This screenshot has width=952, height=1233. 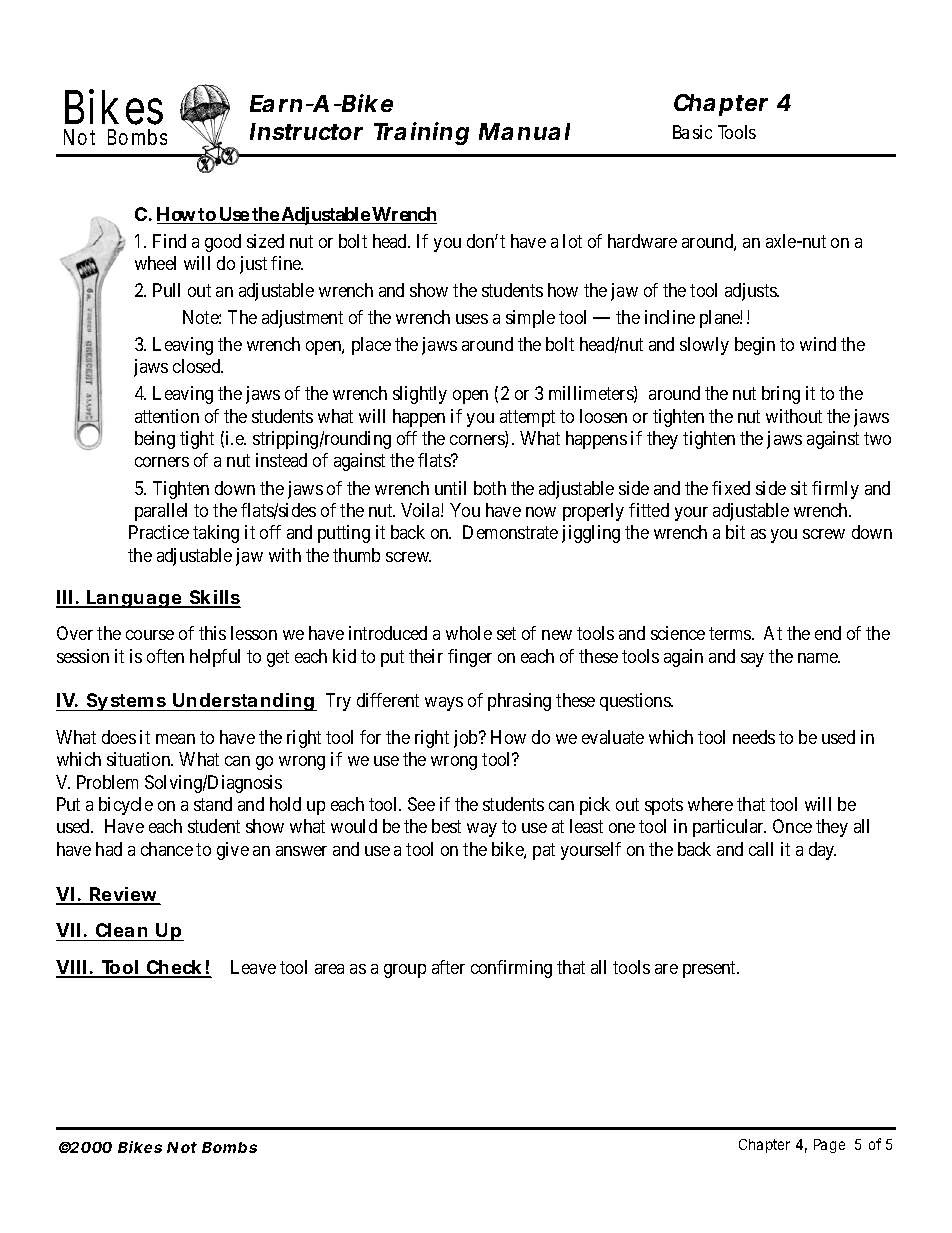 What do you see at coordinates (752, 660) in the screenshot?
I see `say` at bounding box center [752, 660].
